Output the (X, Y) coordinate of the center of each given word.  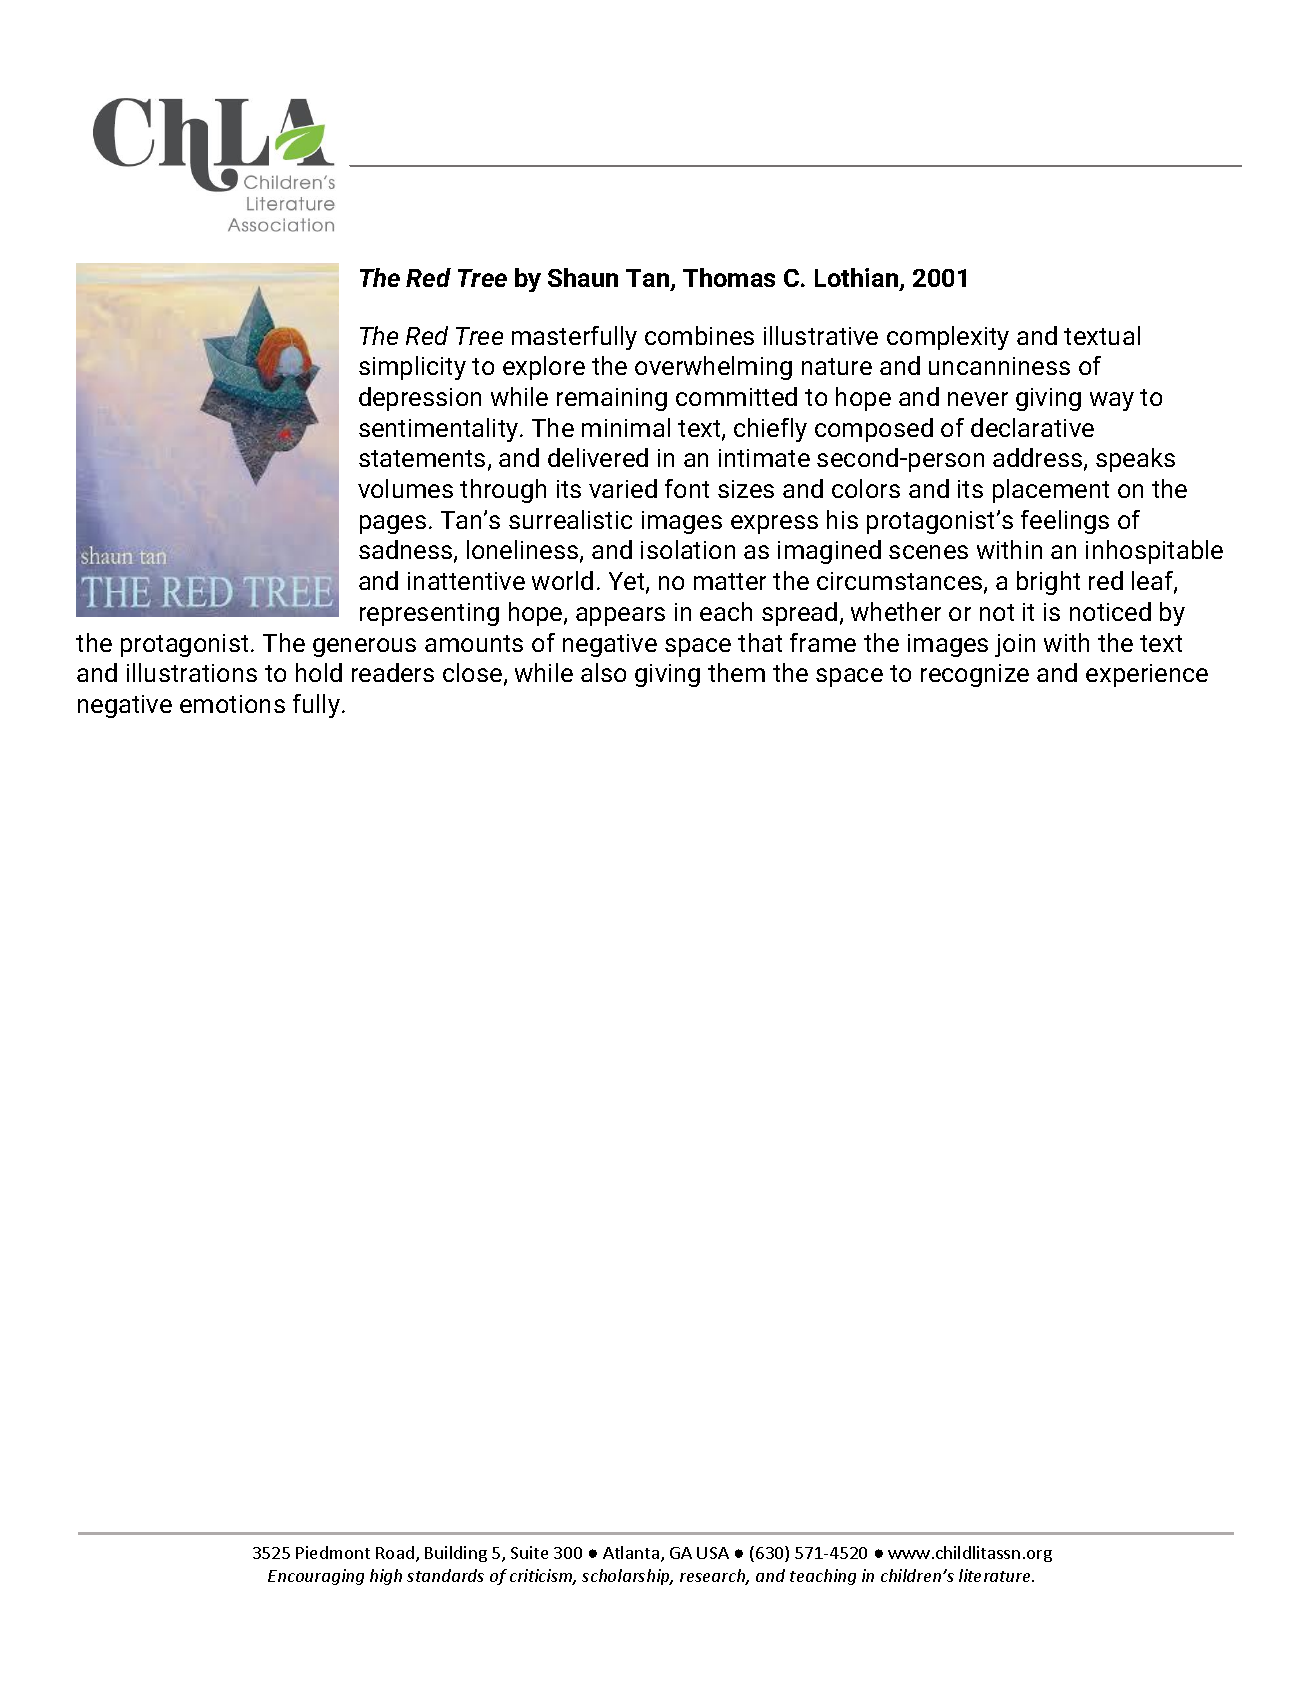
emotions (232, 704)
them (736, 672)
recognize (975, 675)
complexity (948, 338)
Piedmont (333, 1552)
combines (699, 335)
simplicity (412, 368)
